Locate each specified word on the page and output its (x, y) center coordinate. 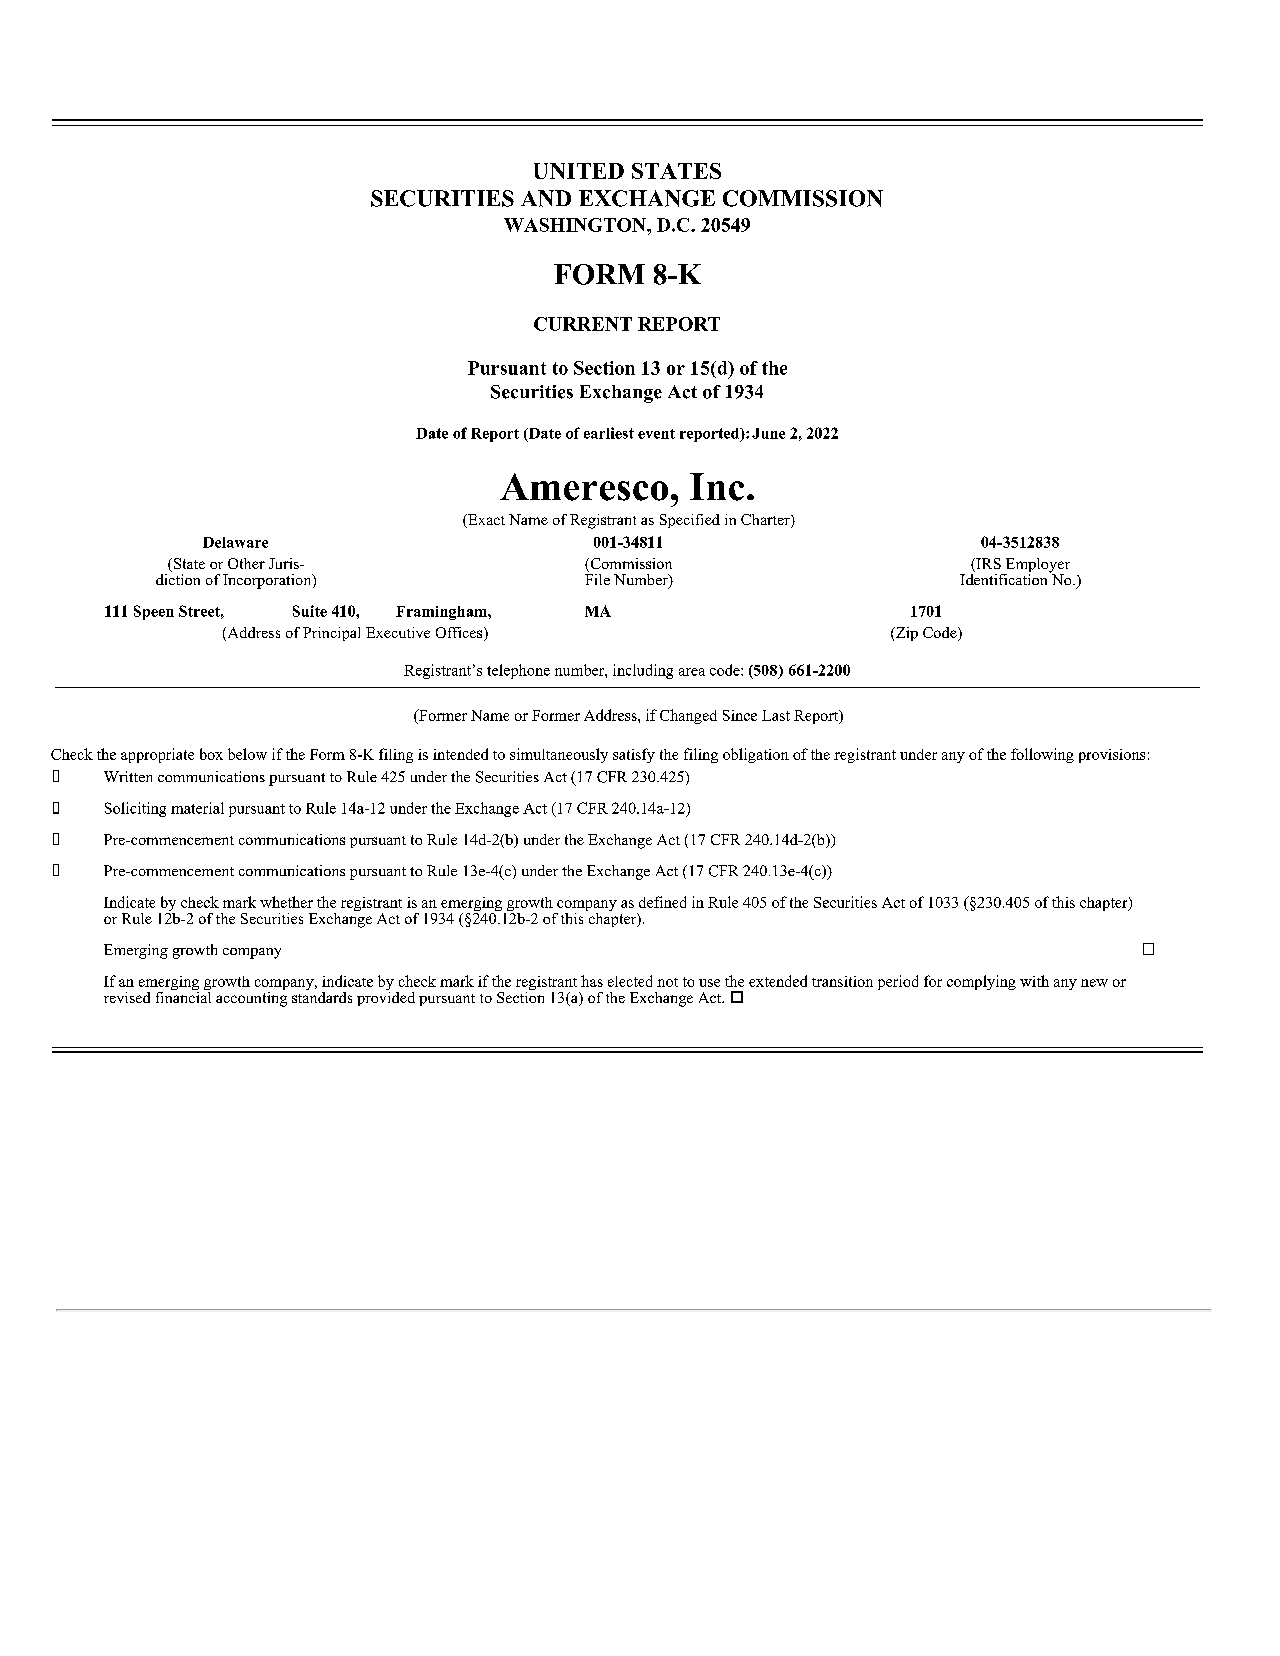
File (597, 578)
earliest (609, 433)
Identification (1005, 578)
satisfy (634, 755)
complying (981, 982)
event (656, 434)
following (1042, 755)
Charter (766, 521)
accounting (251, 998)
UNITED (579, 171)
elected (630, 981)
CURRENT (583, 324)
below (247, 754)
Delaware (235, 542)
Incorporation (268, 581)
